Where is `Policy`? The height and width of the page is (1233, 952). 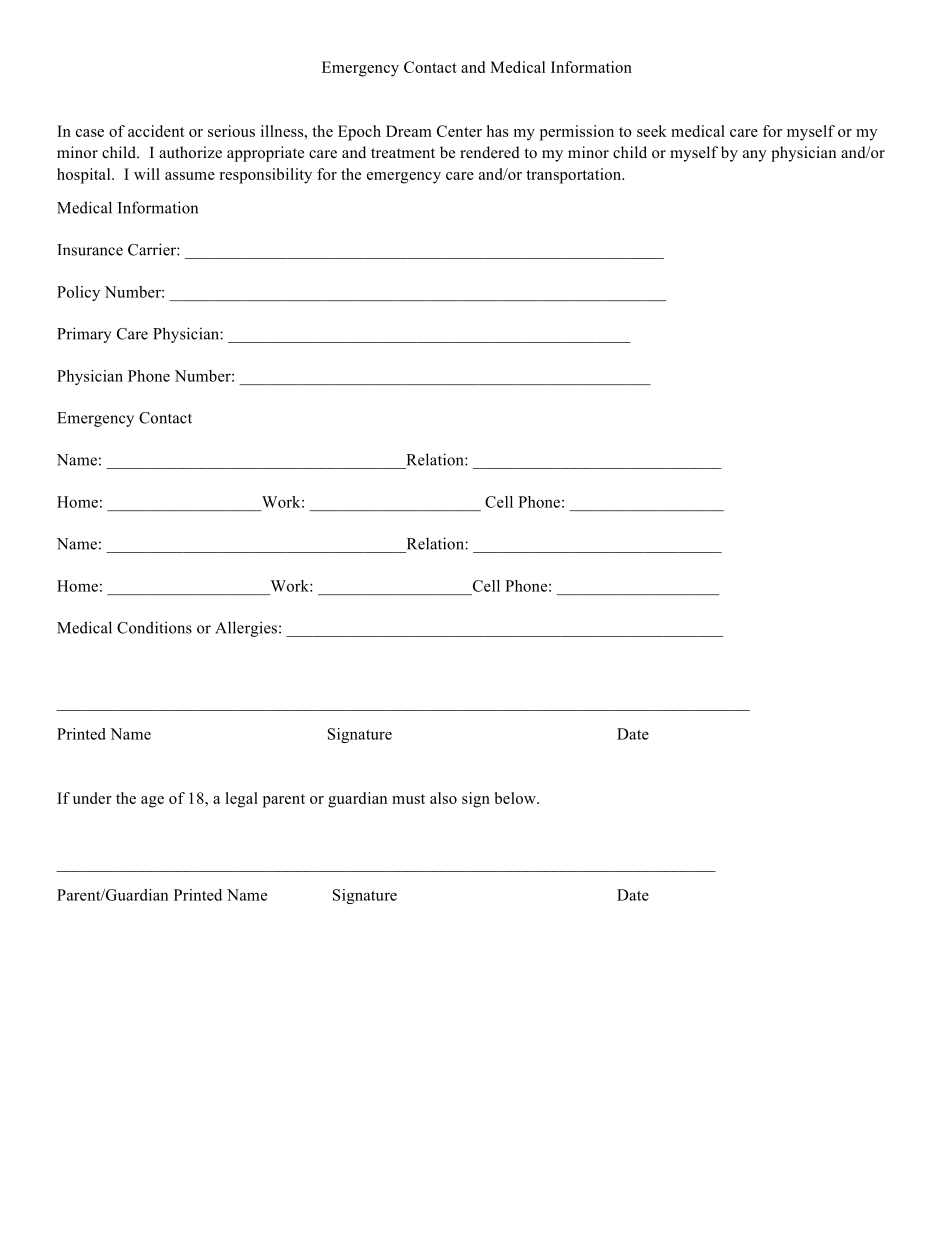
Policy is located at coordinates (78, 293).
